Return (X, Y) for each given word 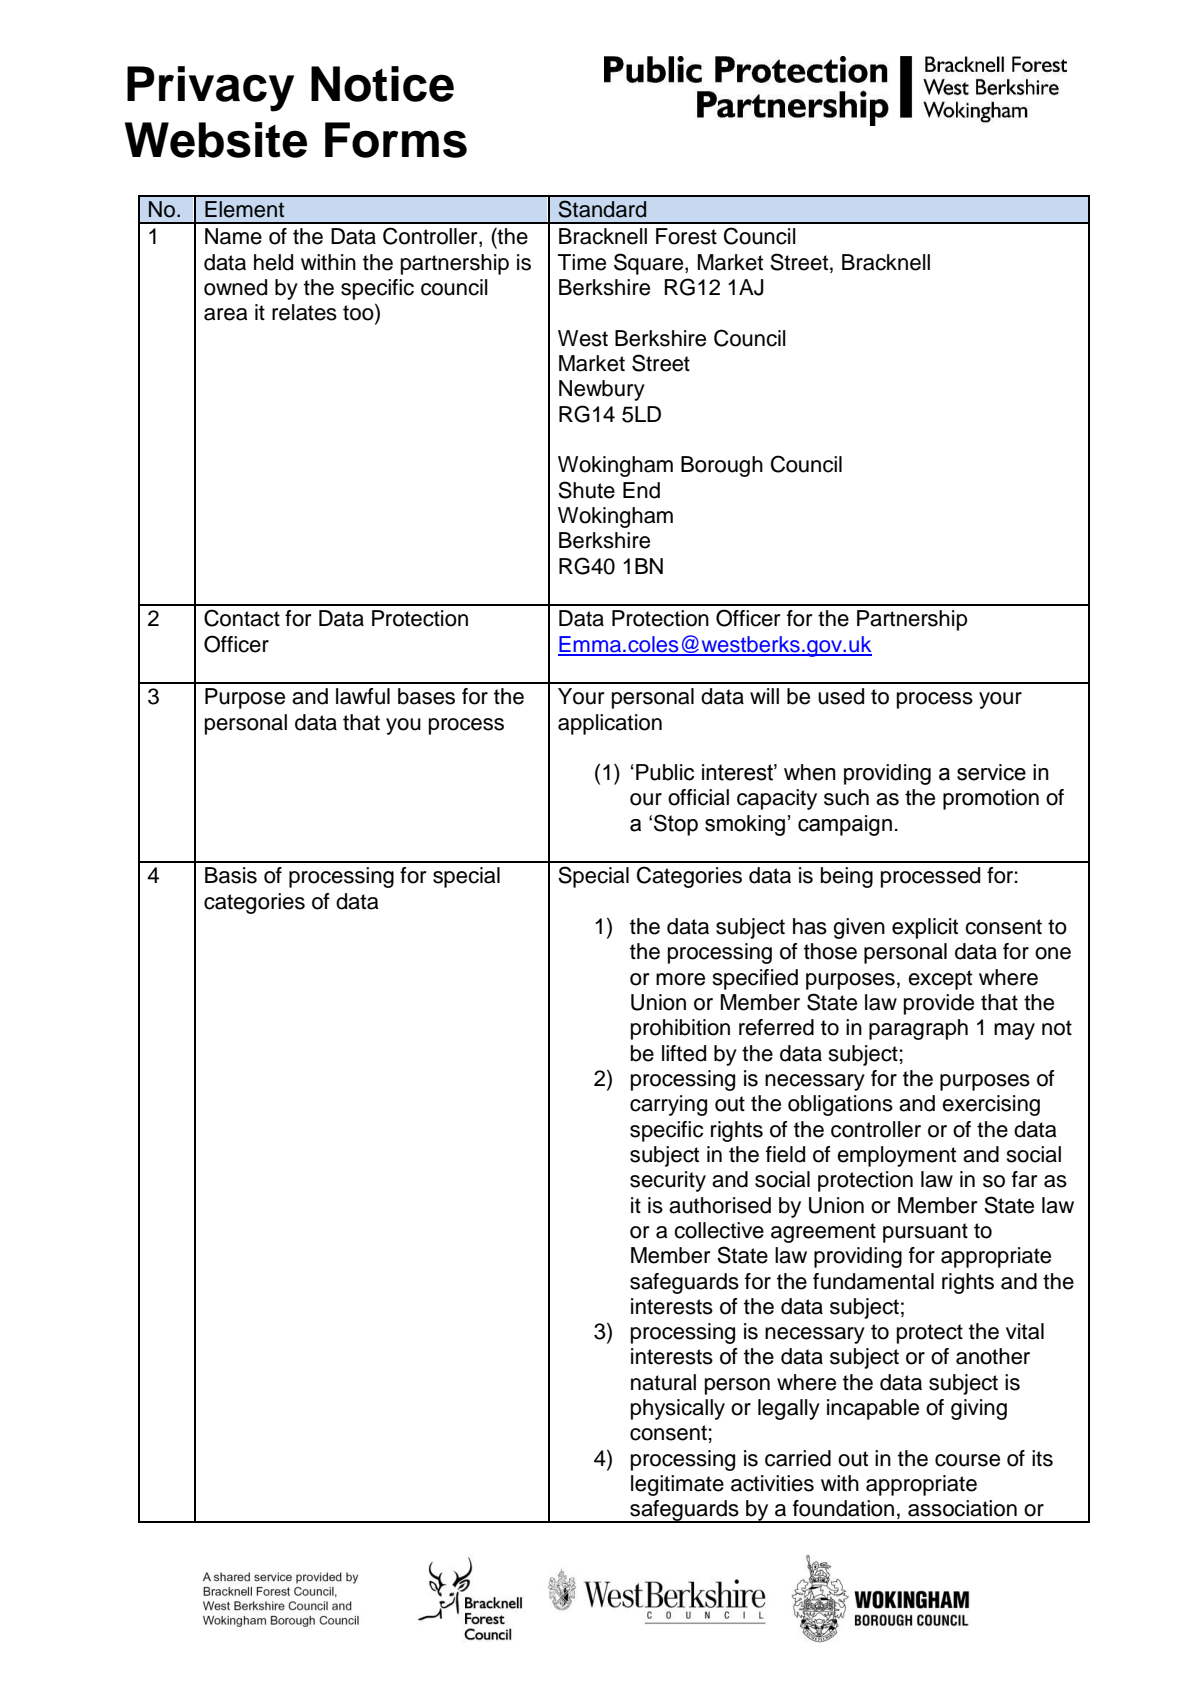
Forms (396, 140)
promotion (991, 799)
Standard (602, 209)
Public (665, 772)
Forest (686, 236)
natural (663, 1382)
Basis (231, 875)
